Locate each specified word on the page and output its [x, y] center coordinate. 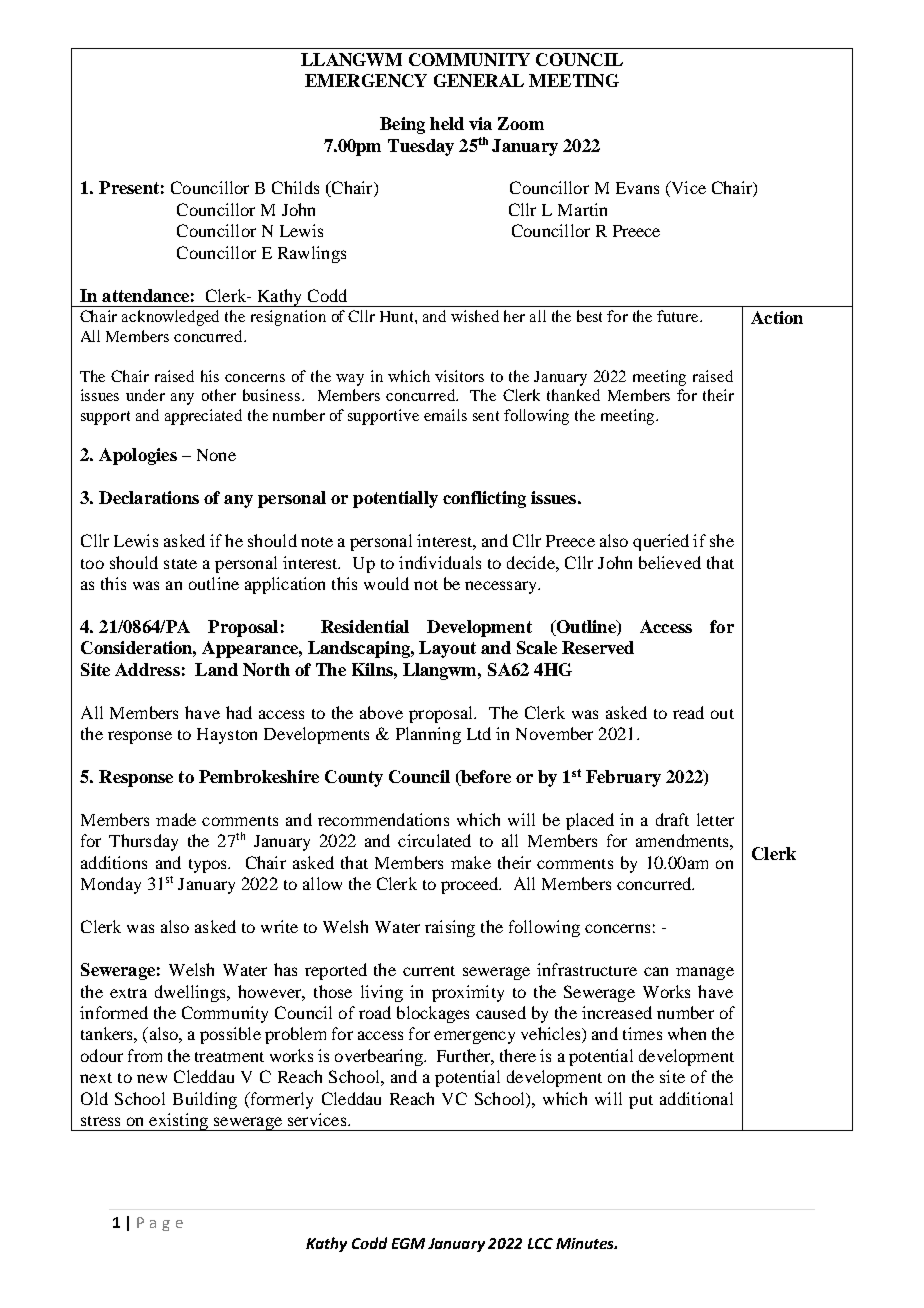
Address [147, 669]
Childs [295, 187]
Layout [447, 649]
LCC [540, 1243]
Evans [637, 188]
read [688, 712]
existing [178, 1122]
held [447, 123]
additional [696, 1098]
